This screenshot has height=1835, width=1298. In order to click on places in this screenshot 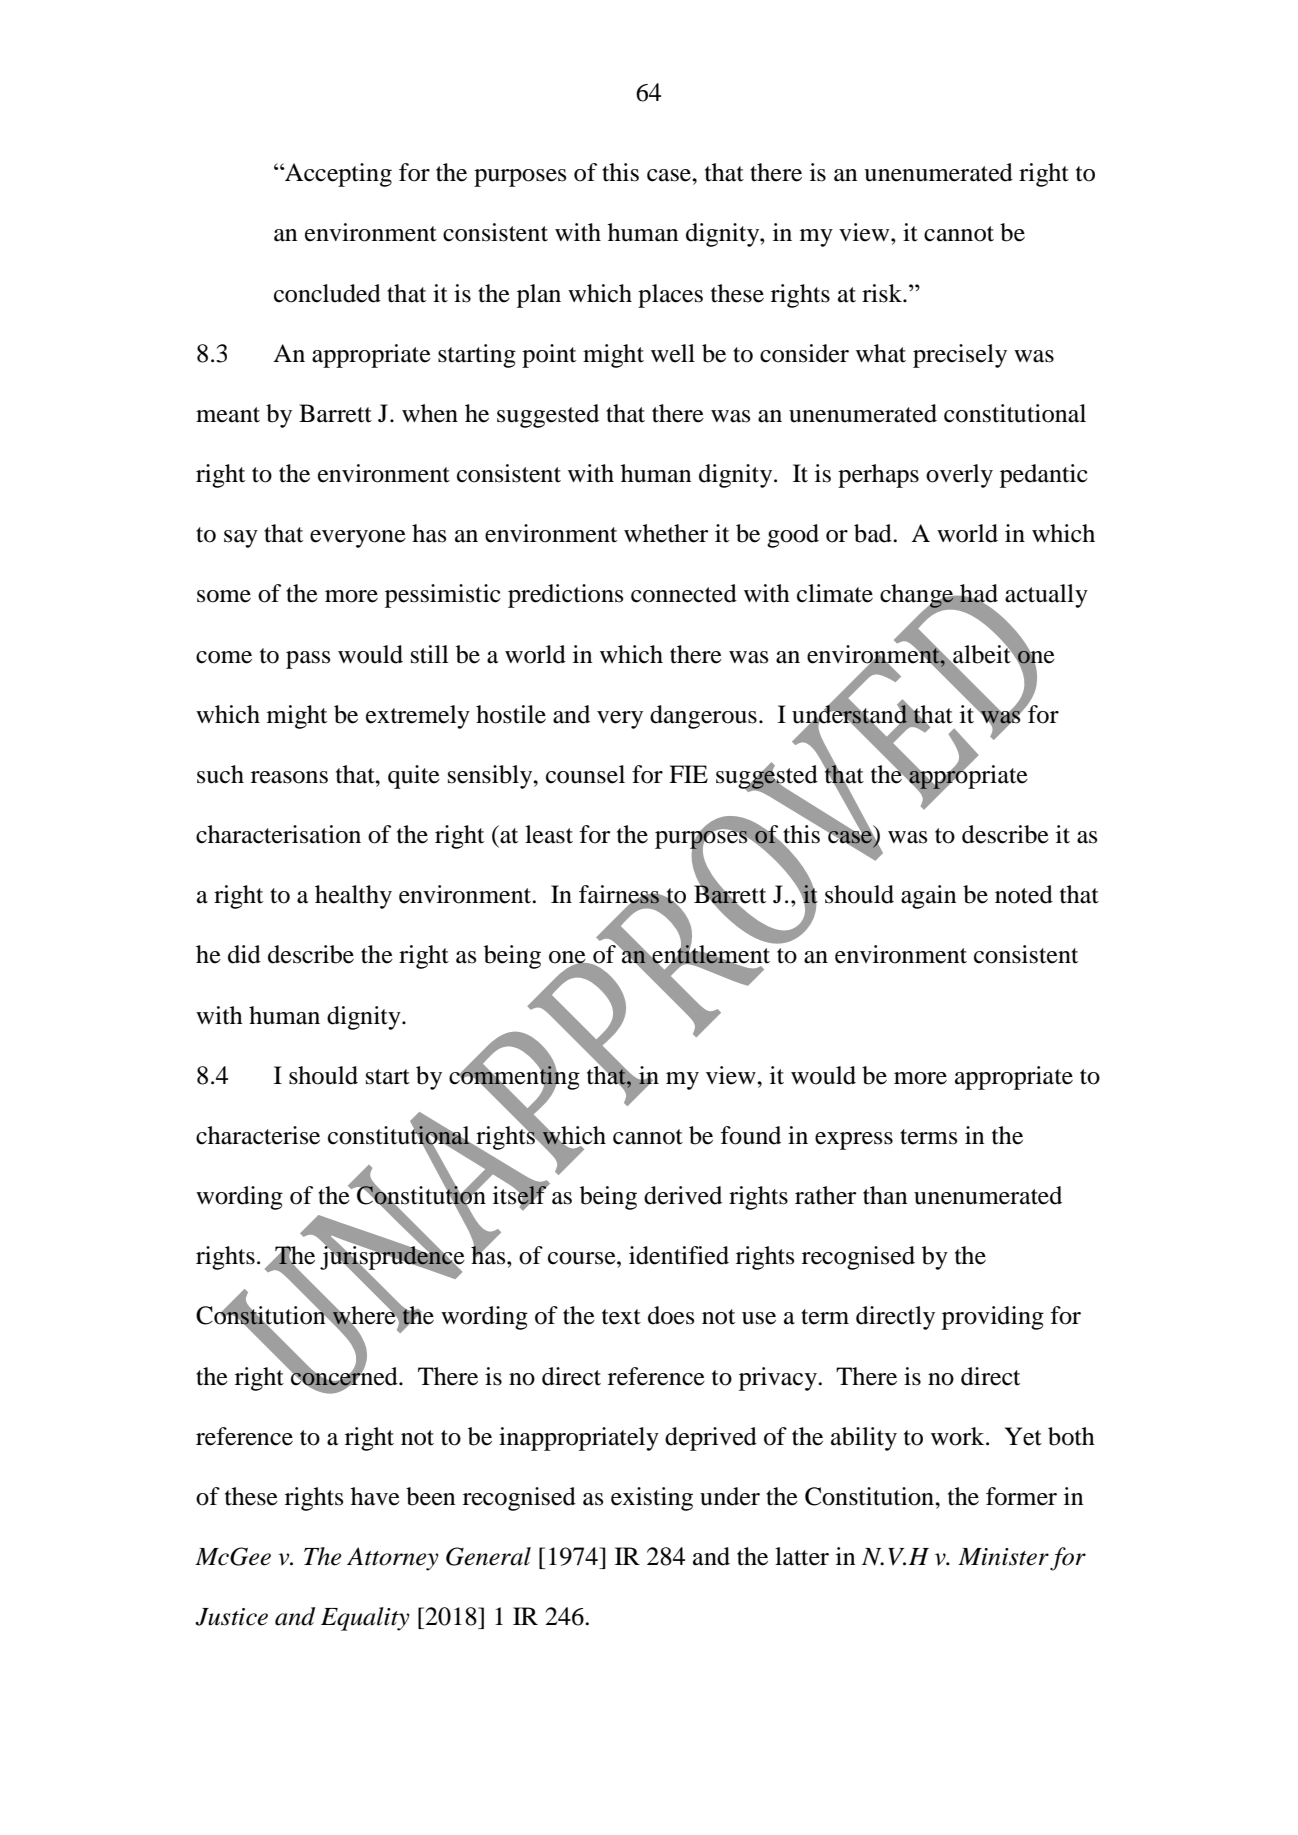, I will do `click(670, 296)`.
